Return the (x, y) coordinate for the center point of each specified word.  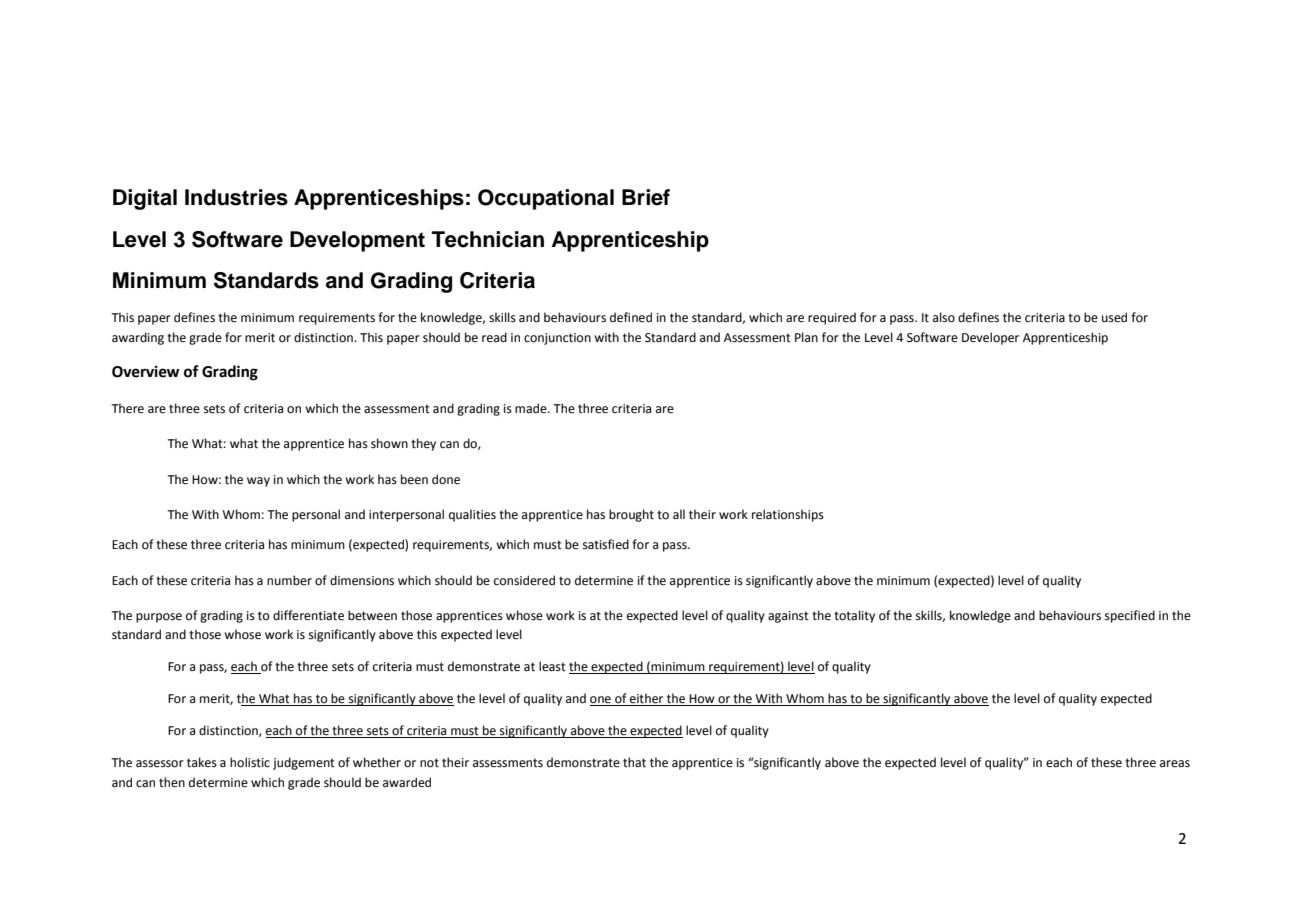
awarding (138, 338)
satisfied (606, 544)
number (289, 580)
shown (389, 443)
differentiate (308, 615)
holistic (250, 762)
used (1114, 317)
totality (854, 616)
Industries (236, 197)
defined (631, 317)
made (532, 408)
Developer (990, 338)
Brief (646, 197)
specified (1130, 616)
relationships (788, 515)
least (552, 666)
